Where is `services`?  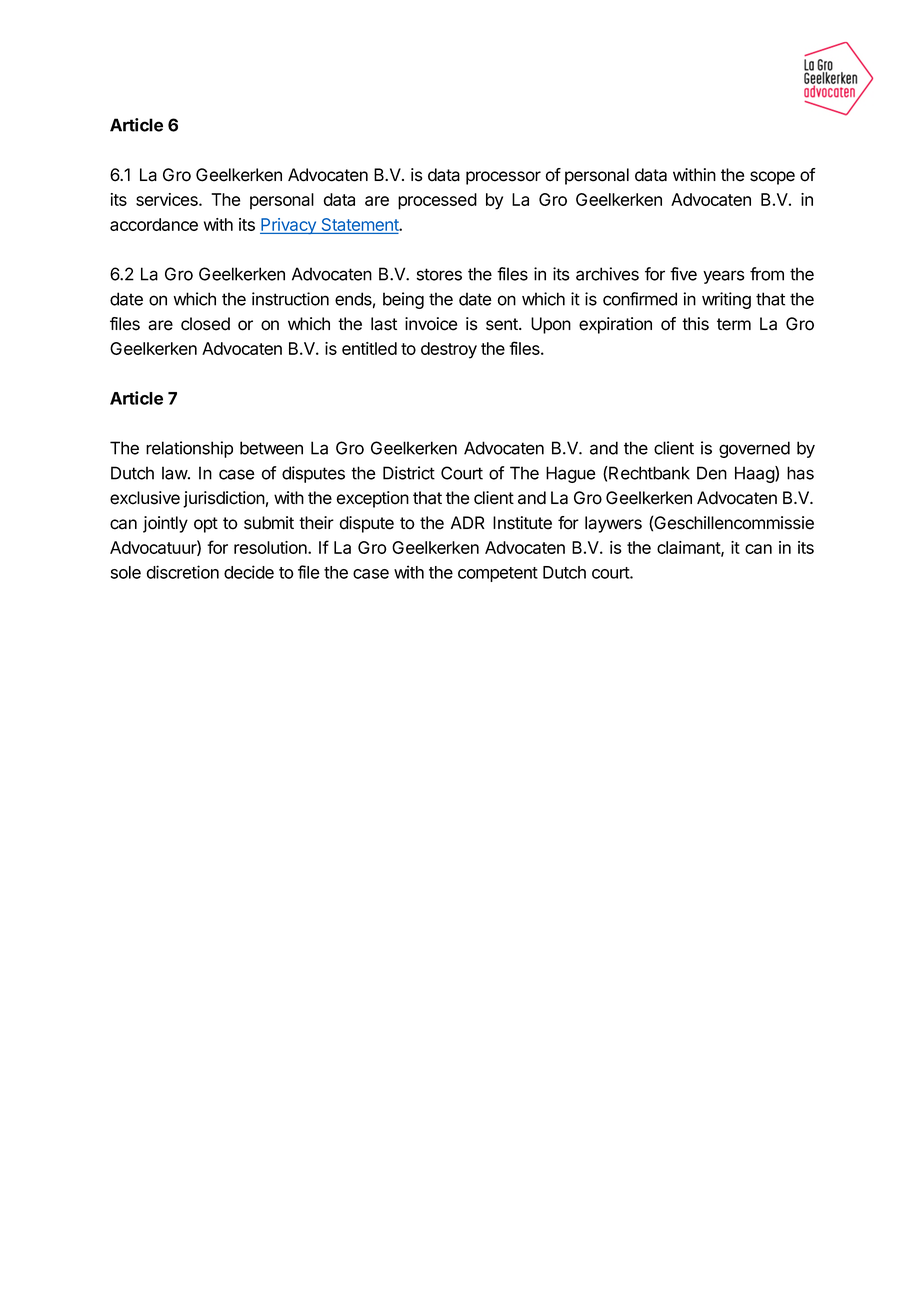 services is located at coordinates (168, 199).
